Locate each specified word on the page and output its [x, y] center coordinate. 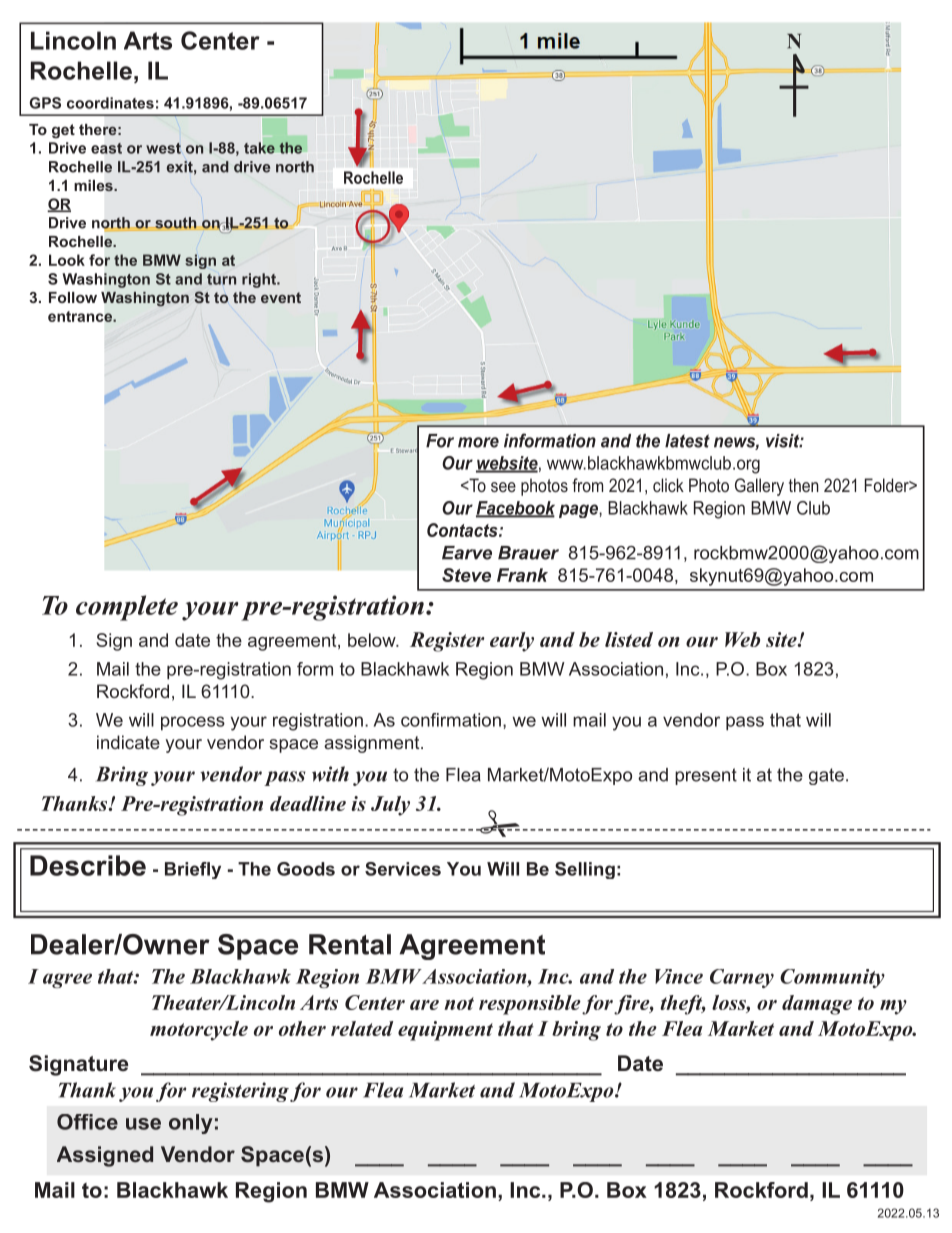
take [259, 148]
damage [817, 1005]
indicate [128, 742]
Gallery [759, 487]
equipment [445, 1031]
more [478, 442]
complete [127, 608]
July [390, 806]
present [706, 776]
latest [687, 441]
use [143, 1124]
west [163, 148]
